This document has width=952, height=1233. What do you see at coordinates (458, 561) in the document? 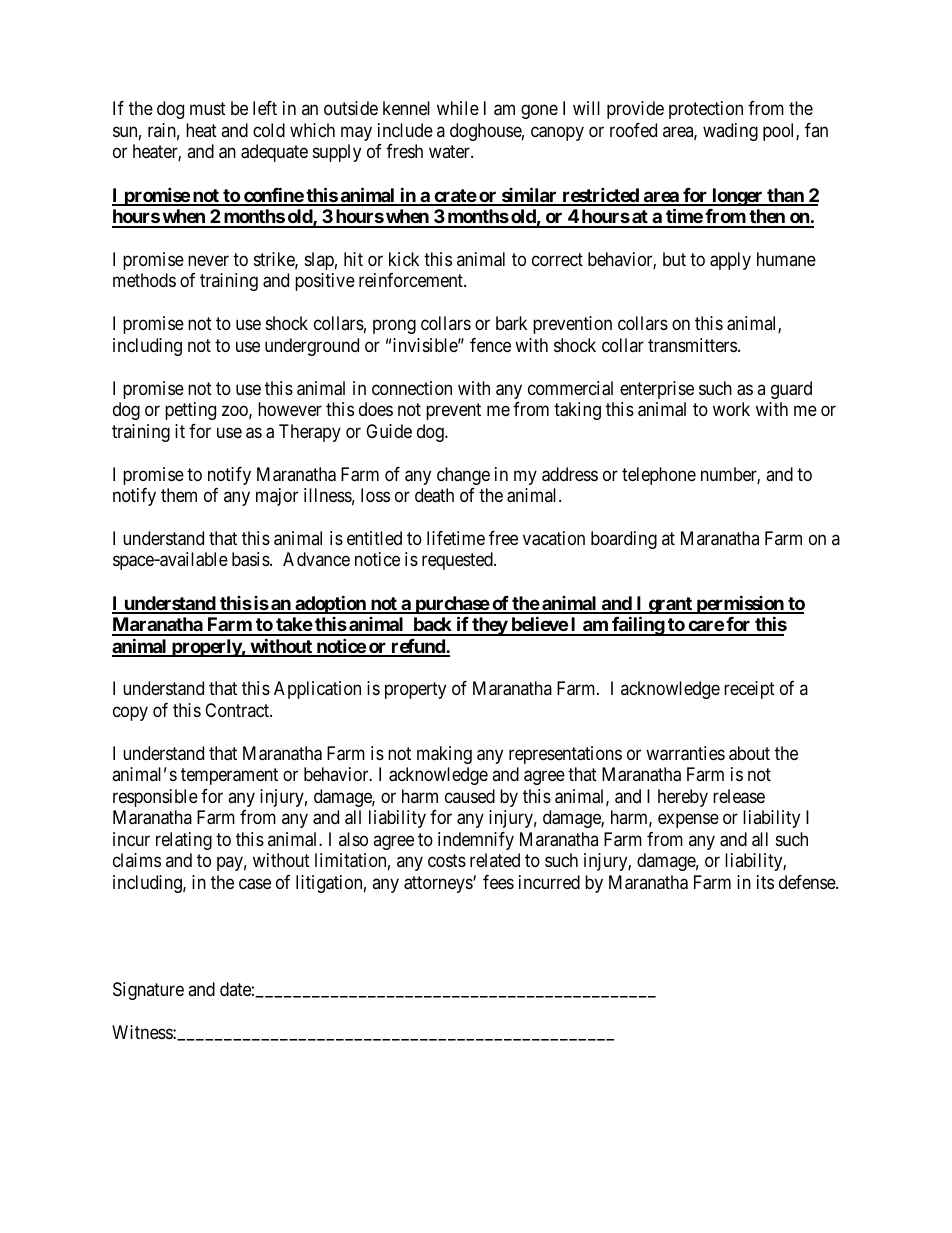
I see `requested` at bounding box center [458, 561].
